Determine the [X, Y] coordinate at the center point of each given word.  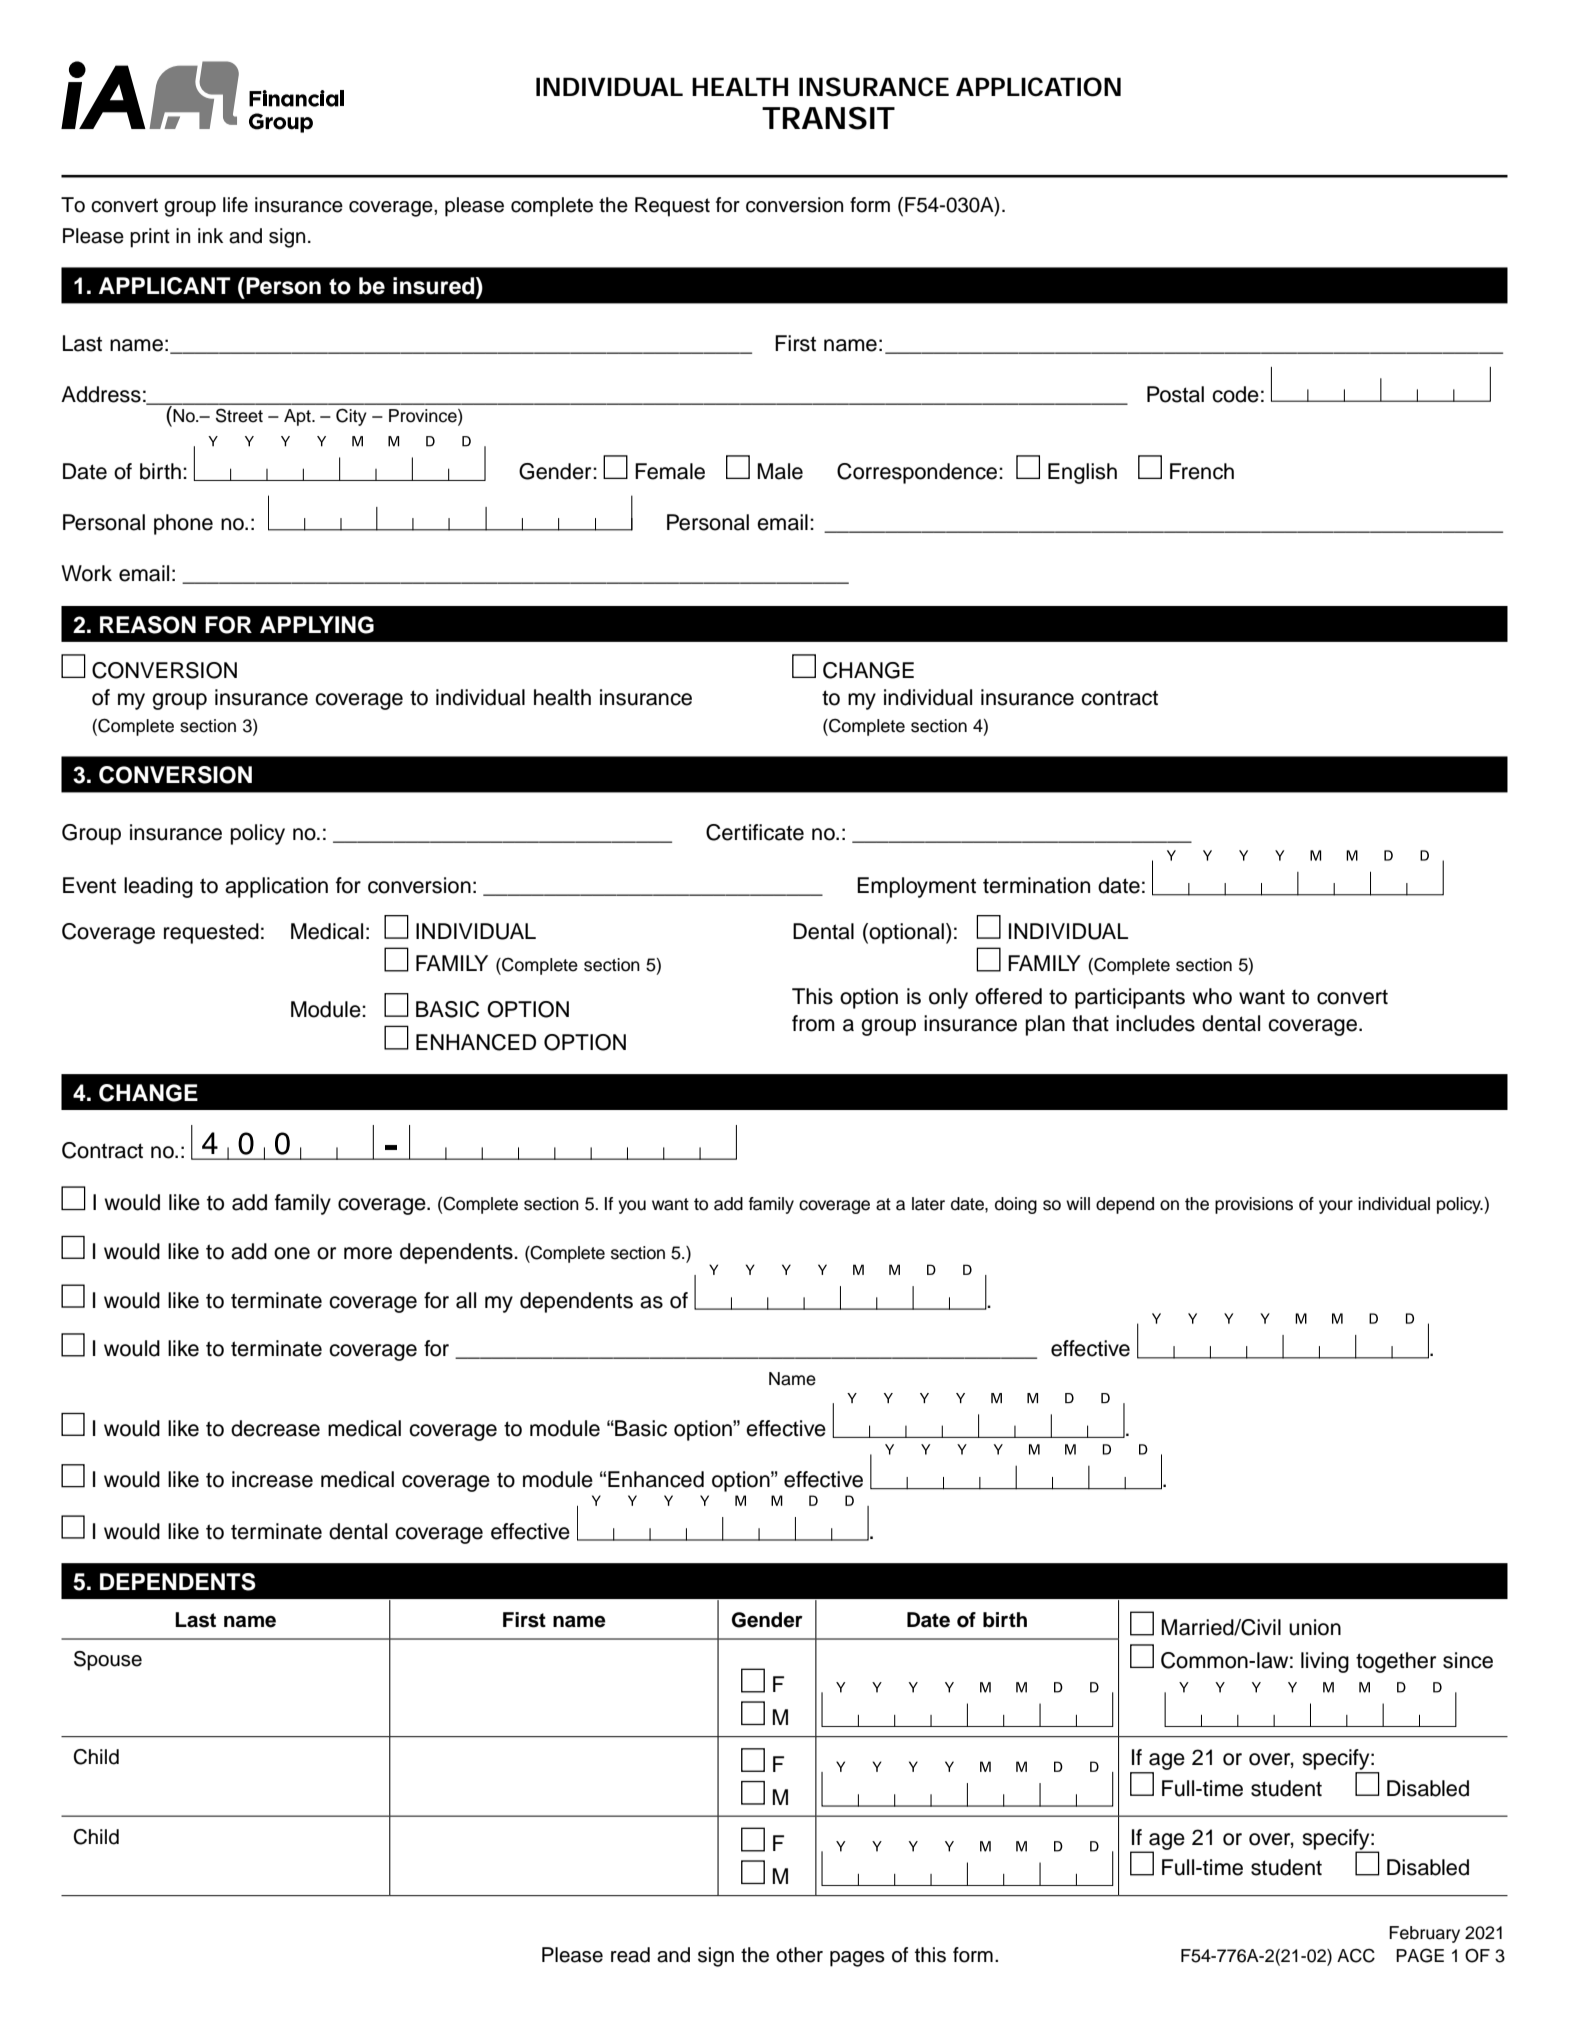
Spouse [108, 1661]
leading [158, 887]
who [1212, 996]
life [235, 205]
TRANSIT [828, 118]
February [1424, 1934]
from [813, 1023]
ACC [1356, 1956]
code [1235, 394]
